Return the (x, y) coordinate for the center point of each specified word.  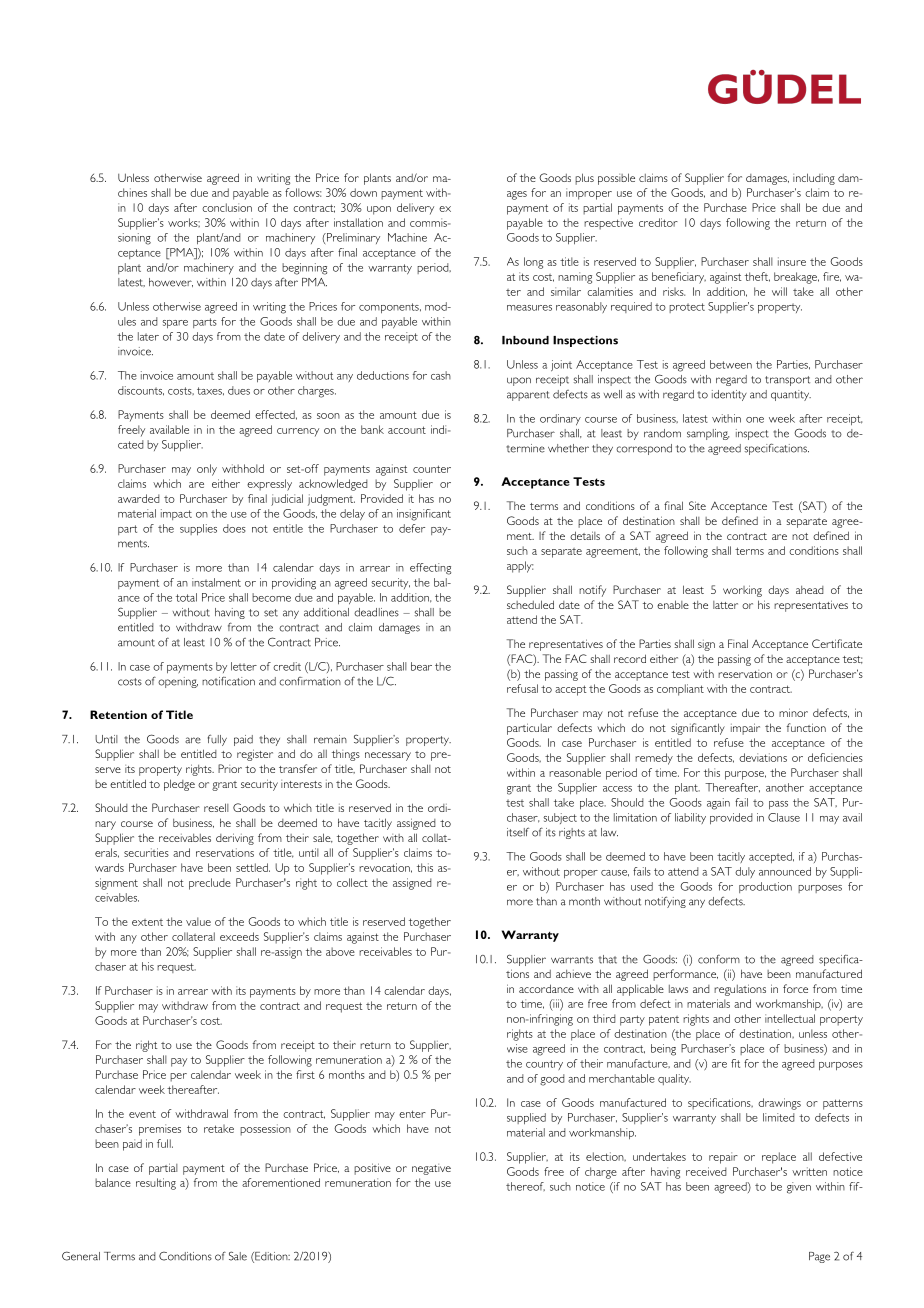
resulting (156, 1184)
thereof (525, 1186)
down (363, 192)
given (799, 1188)
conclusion (227, 207)
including (814, 179)
